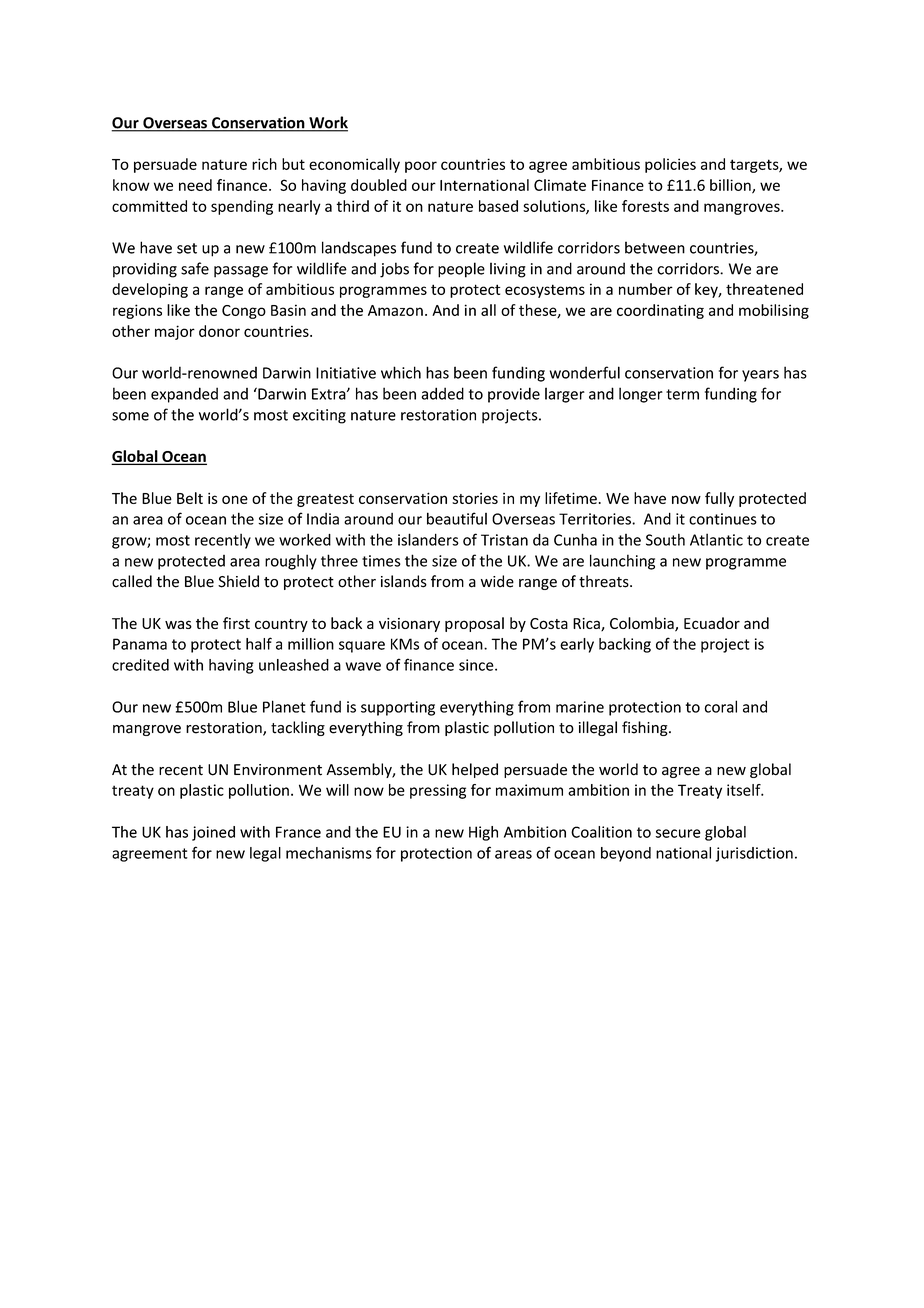 This screenshot has height=1308, width=924. I want to click on beautiful, so click(457, 518).
